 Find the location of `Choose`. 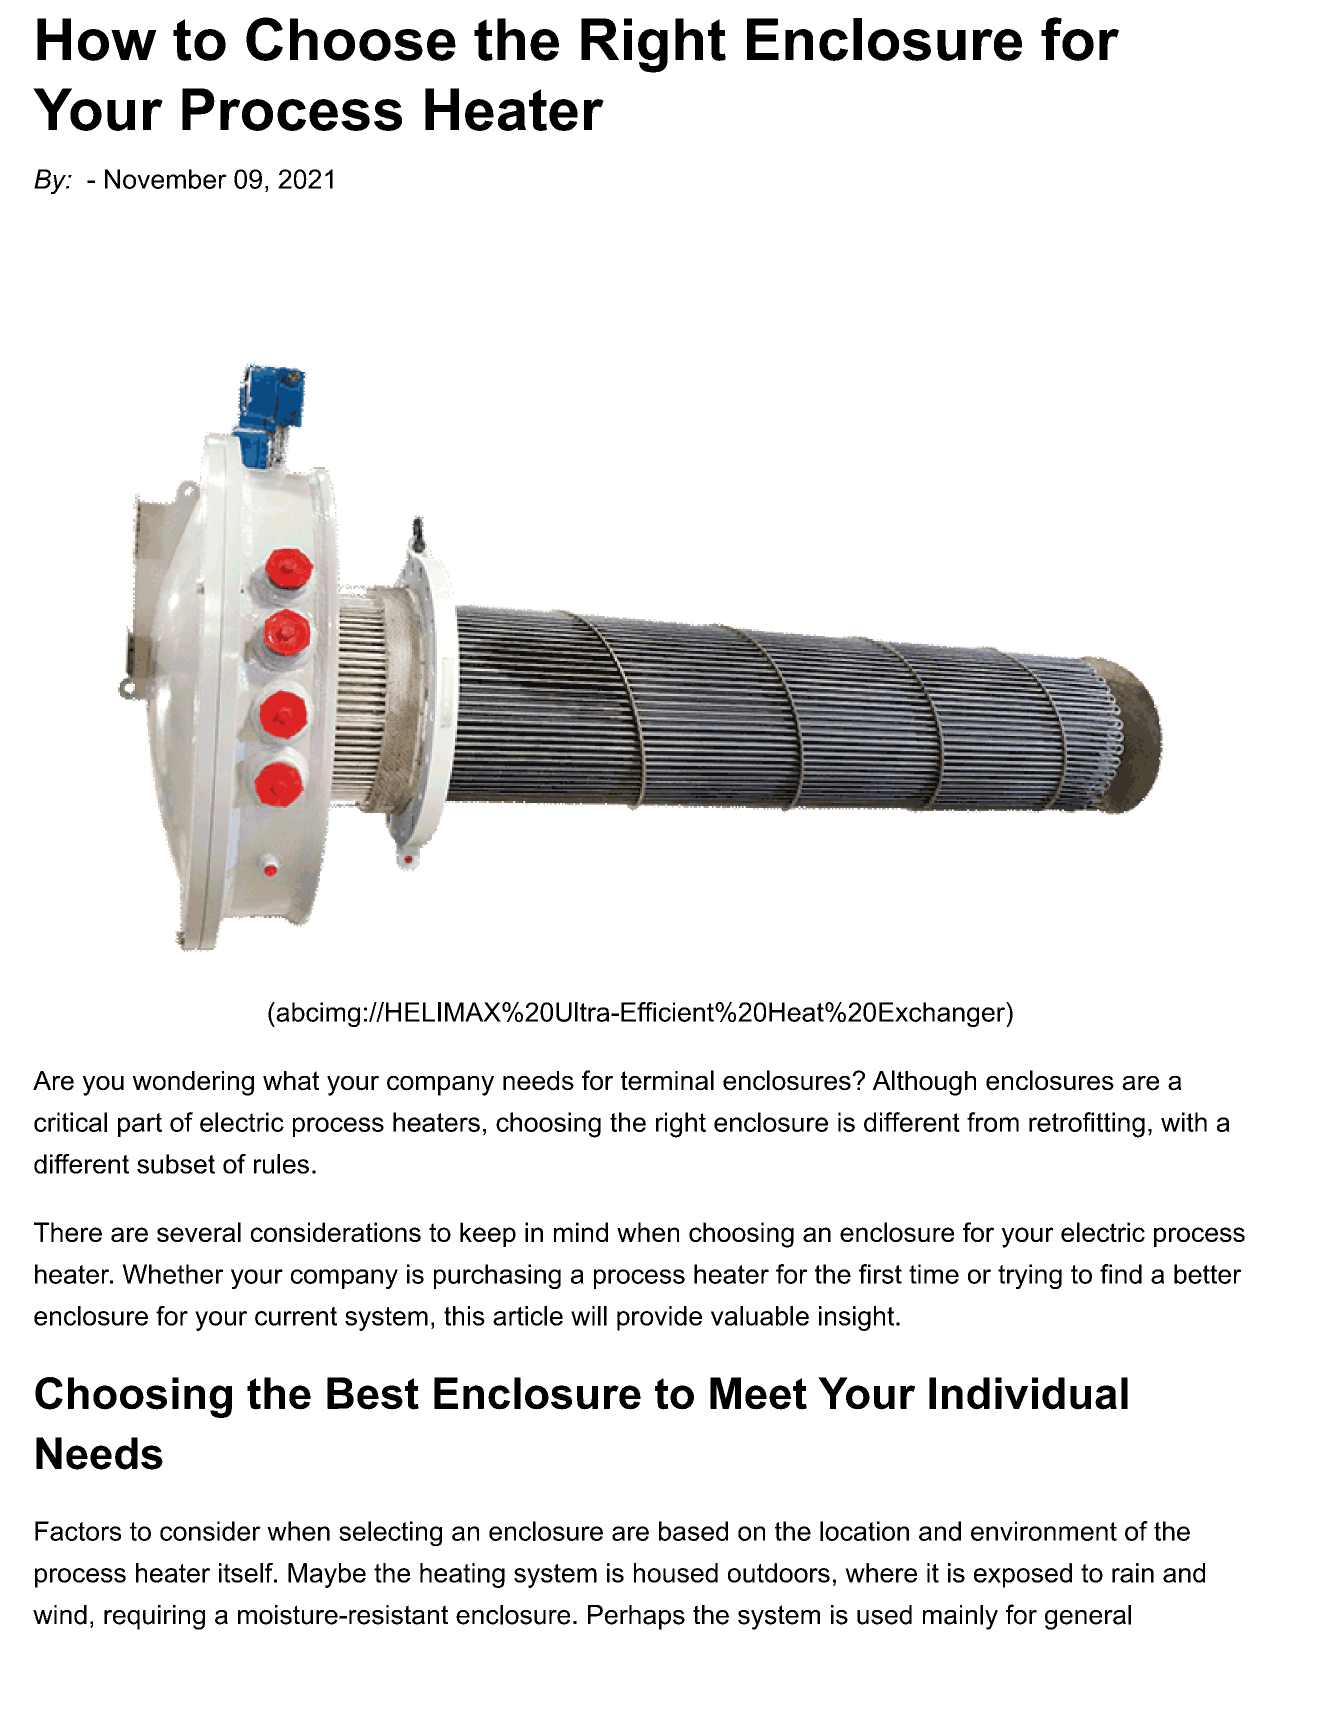

Choose is located at coordinates (351, 39).
